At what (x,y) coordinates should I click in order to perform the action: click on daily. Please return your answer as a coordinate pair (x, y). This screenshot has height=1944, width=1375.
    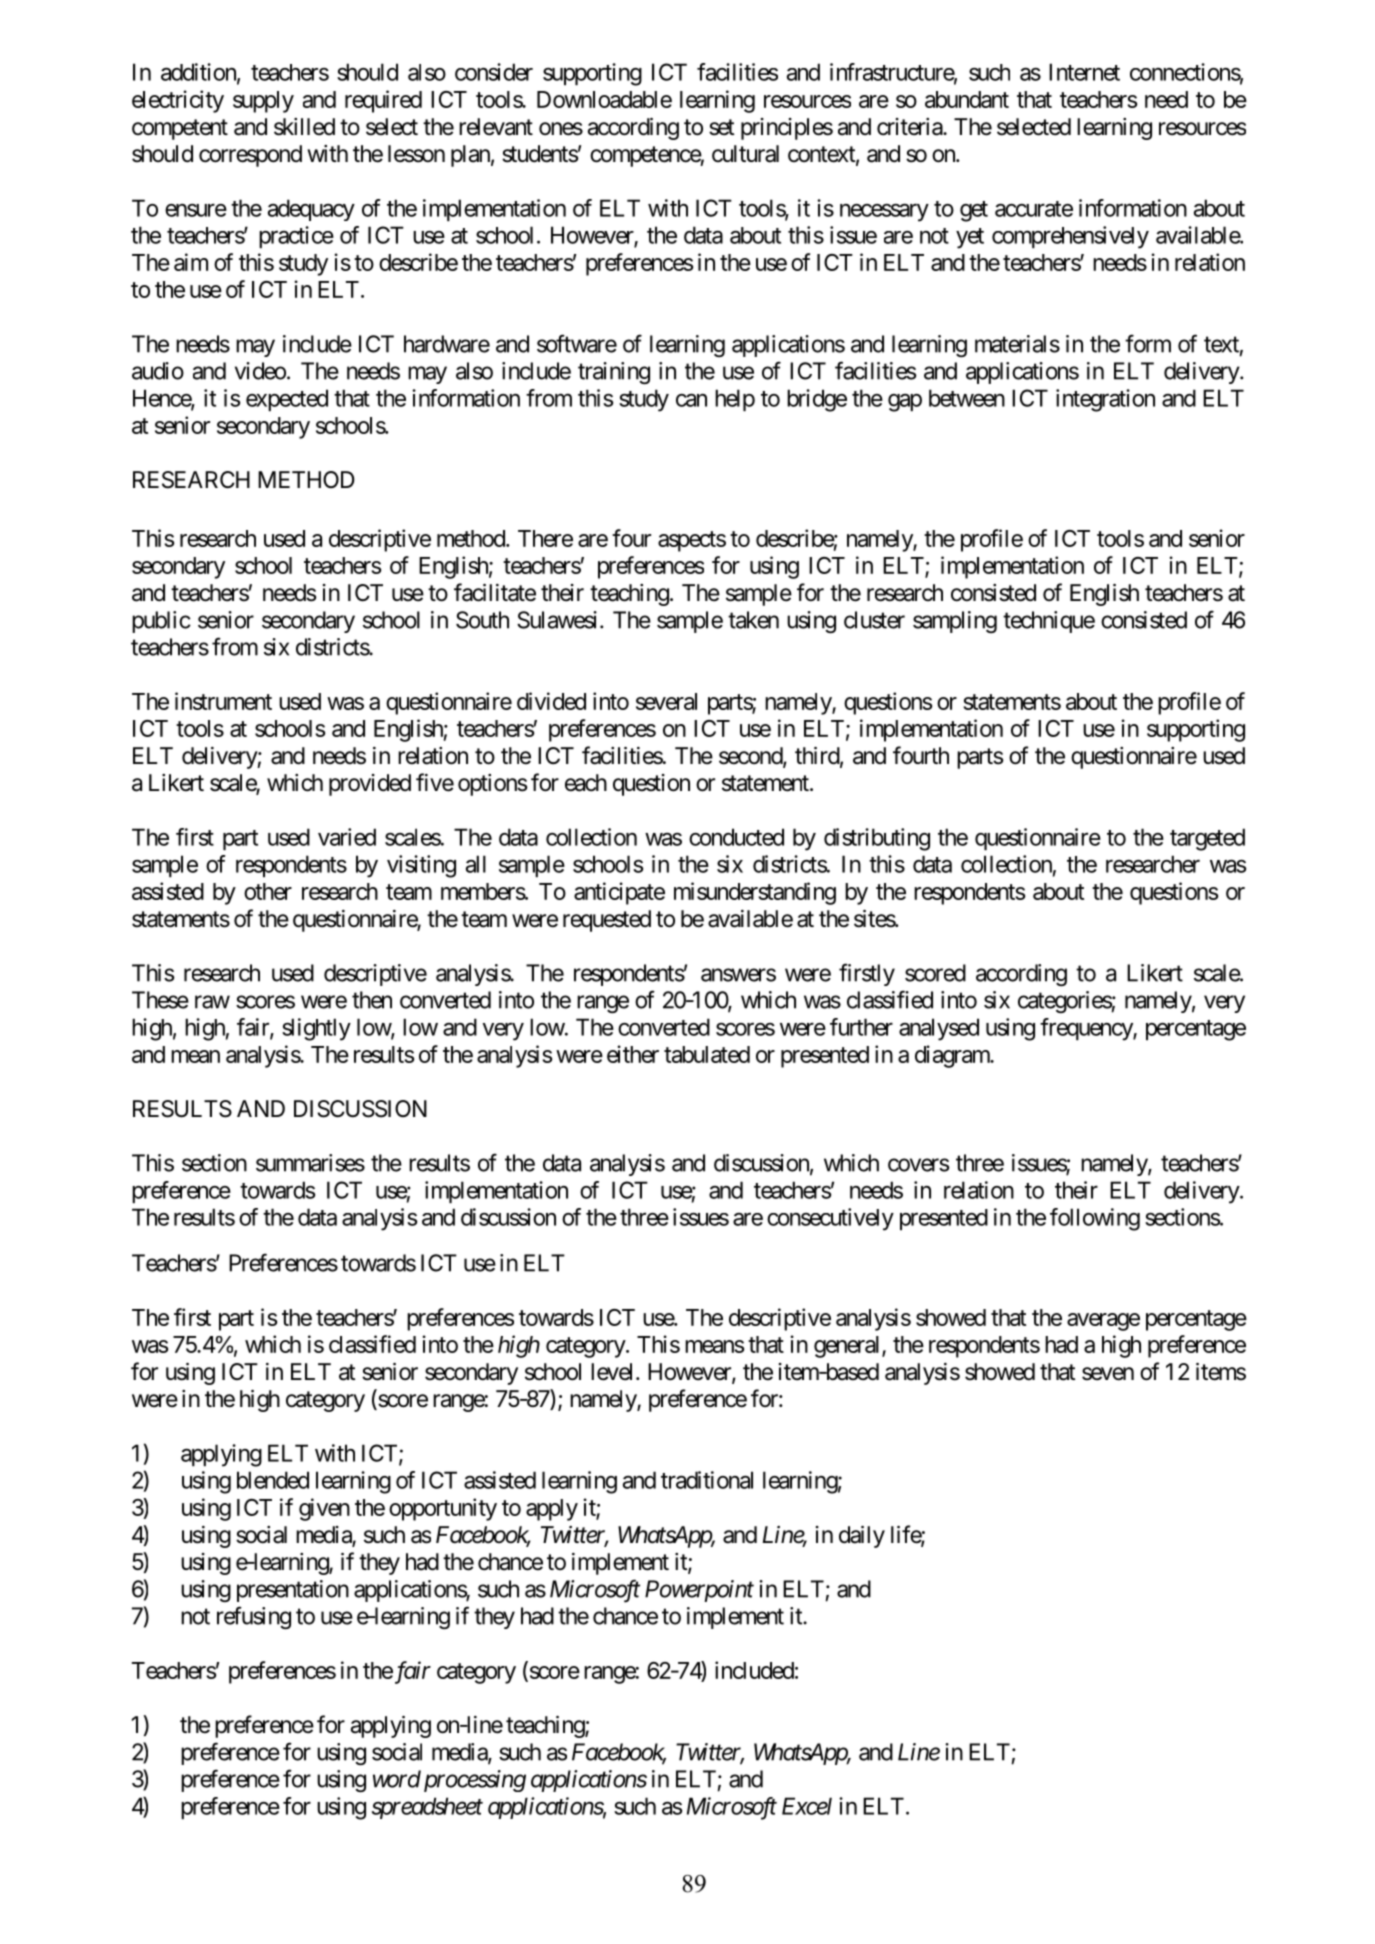
    Looking at the image, I should click on (862, 1537).
